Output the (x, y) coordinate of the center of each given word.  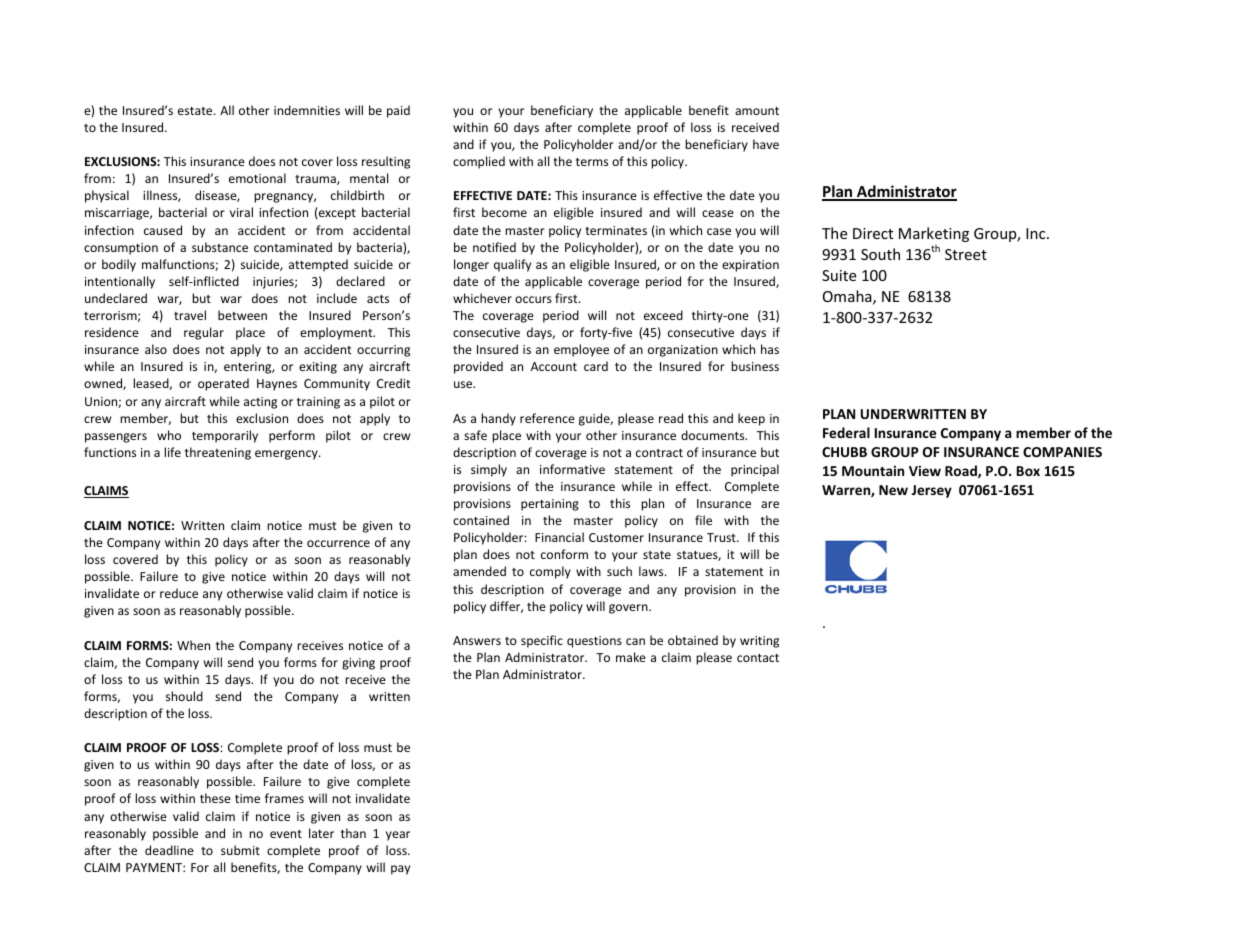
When (193, 645)
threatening (218, 453)
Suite (839, 275)
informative (572, 469)
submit (240, 850)
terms (592, 162)
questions (594, 642)
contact (758, 658)
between (242, 315)
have (766, 144)
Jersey (932, 491)
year (398, 836)
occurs (533, 299)
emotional (257, 178)
